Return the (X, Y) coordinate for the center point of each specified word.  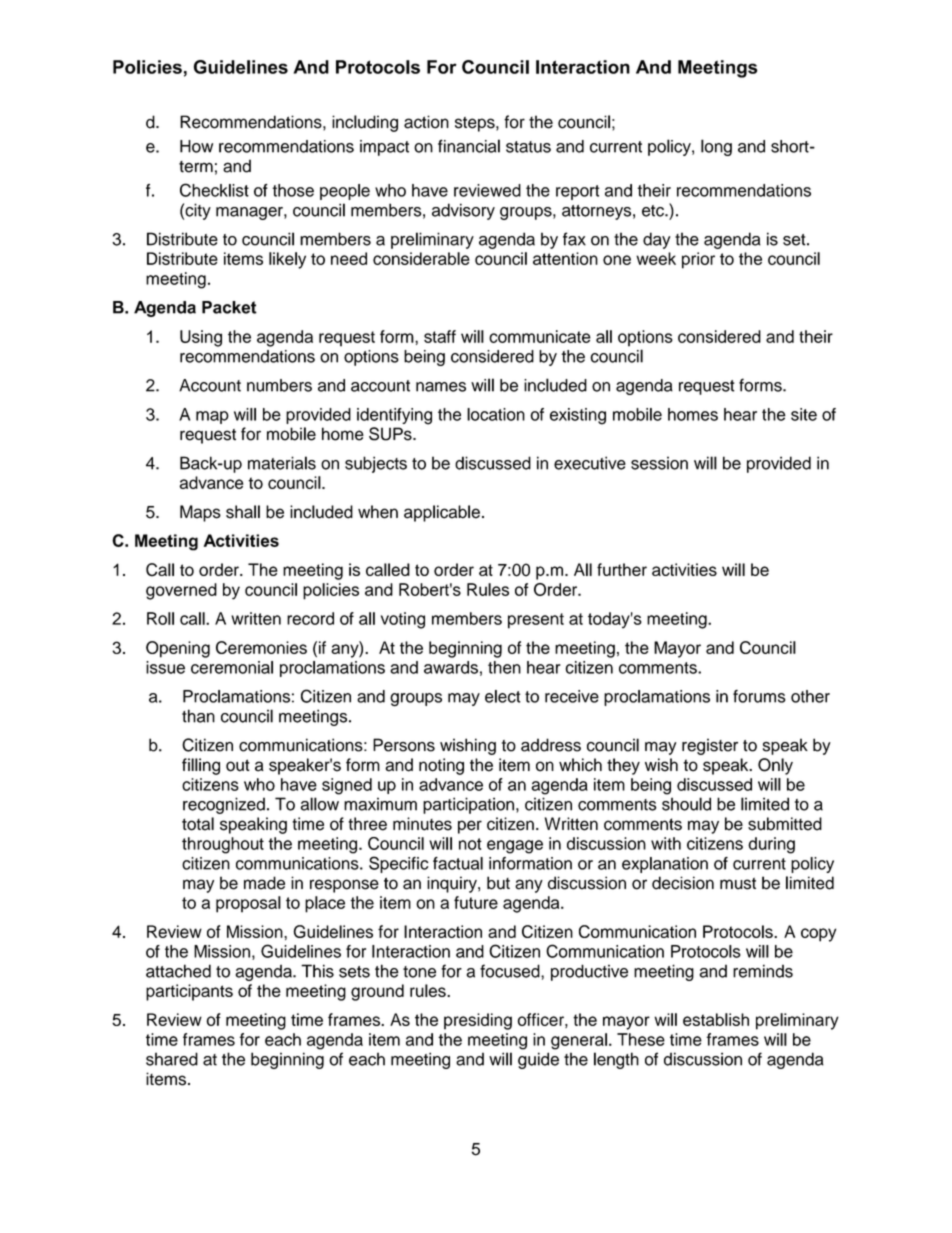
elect (503, 696)
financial (469, 146)
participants (189, 992)
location (496, 414)
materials (282, 463)
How (196, 146)
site (804, 414)
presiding (478, 1021)
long (716, 147)
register (710, 746)
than (198, 716)
